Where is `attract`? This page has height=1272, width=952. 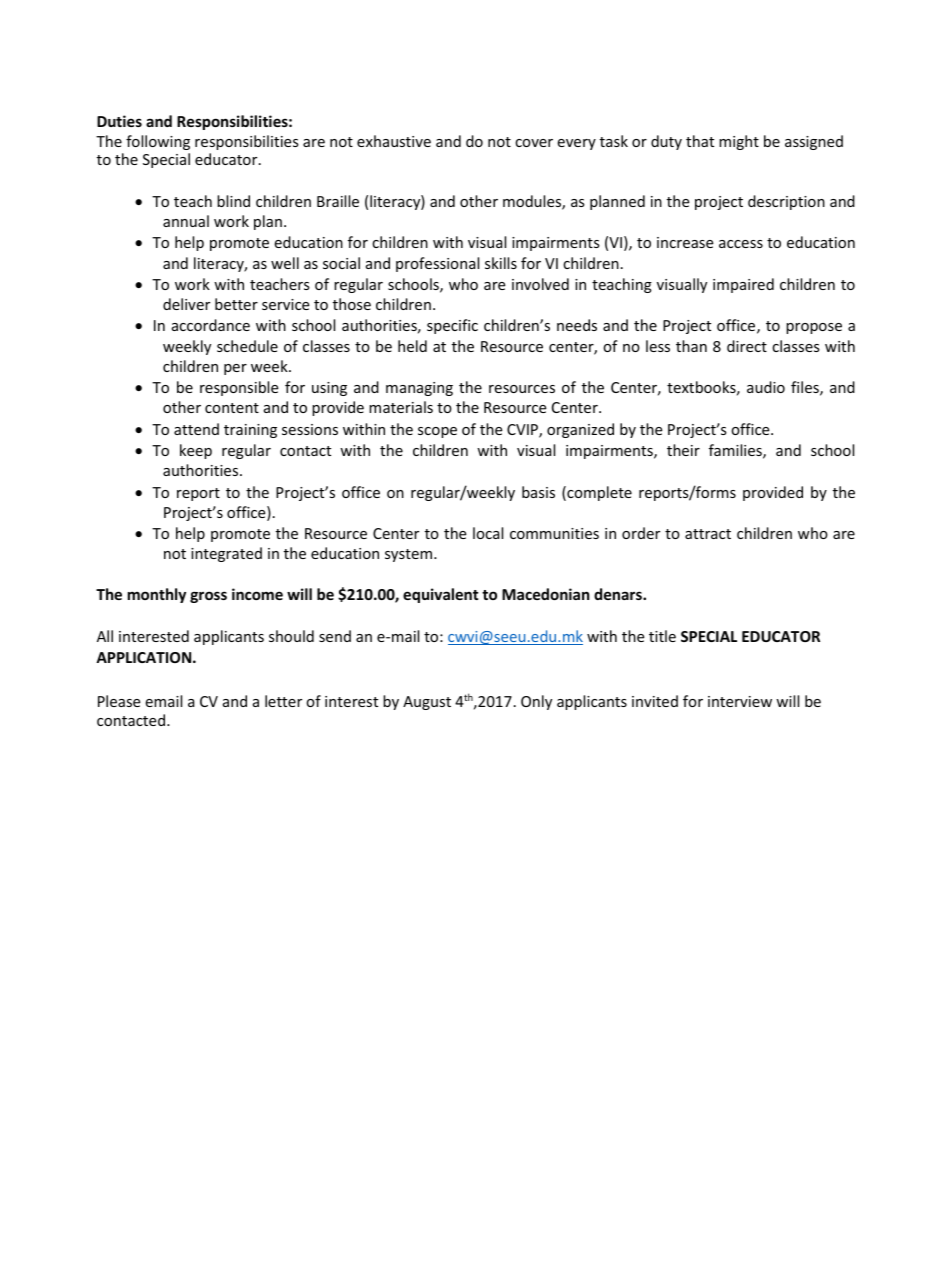 attract is located at coordinates (708, 534).
